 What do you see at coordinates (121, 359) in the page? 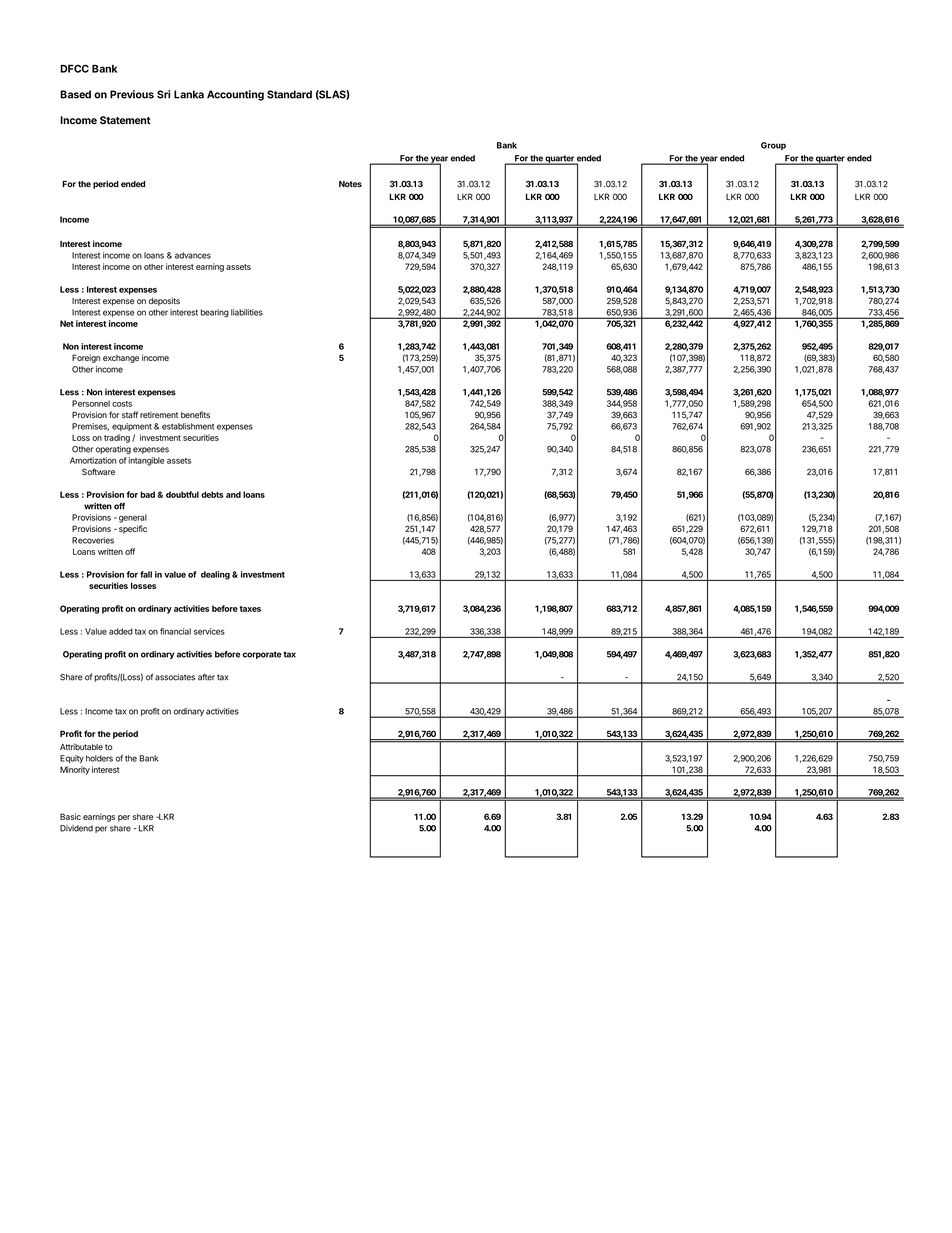
I see `exchange` at bounding box center [121, 359].
